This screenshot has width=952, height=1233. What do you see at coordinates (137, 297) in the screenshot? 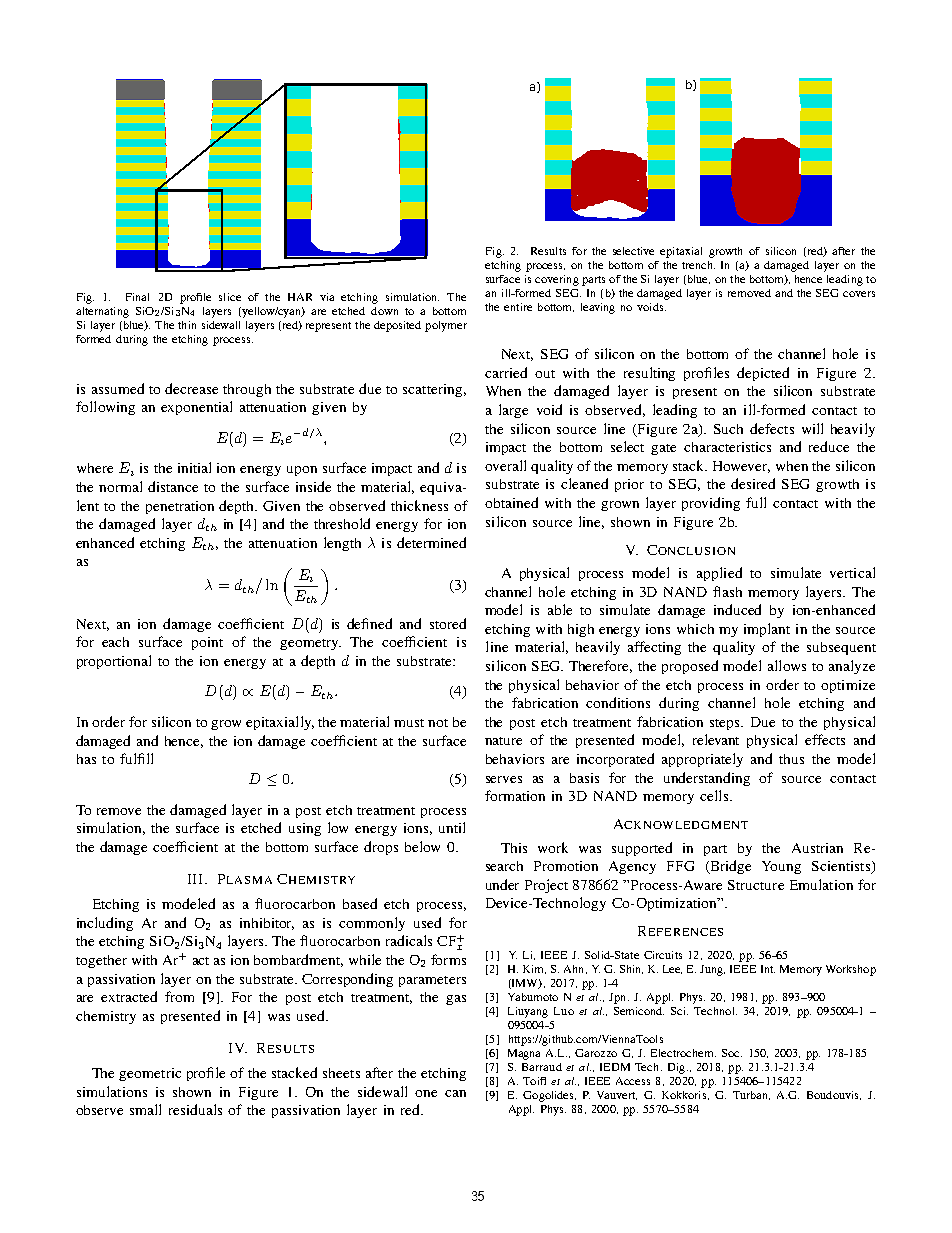
I see `Final` at bounding box center [137, 297].
